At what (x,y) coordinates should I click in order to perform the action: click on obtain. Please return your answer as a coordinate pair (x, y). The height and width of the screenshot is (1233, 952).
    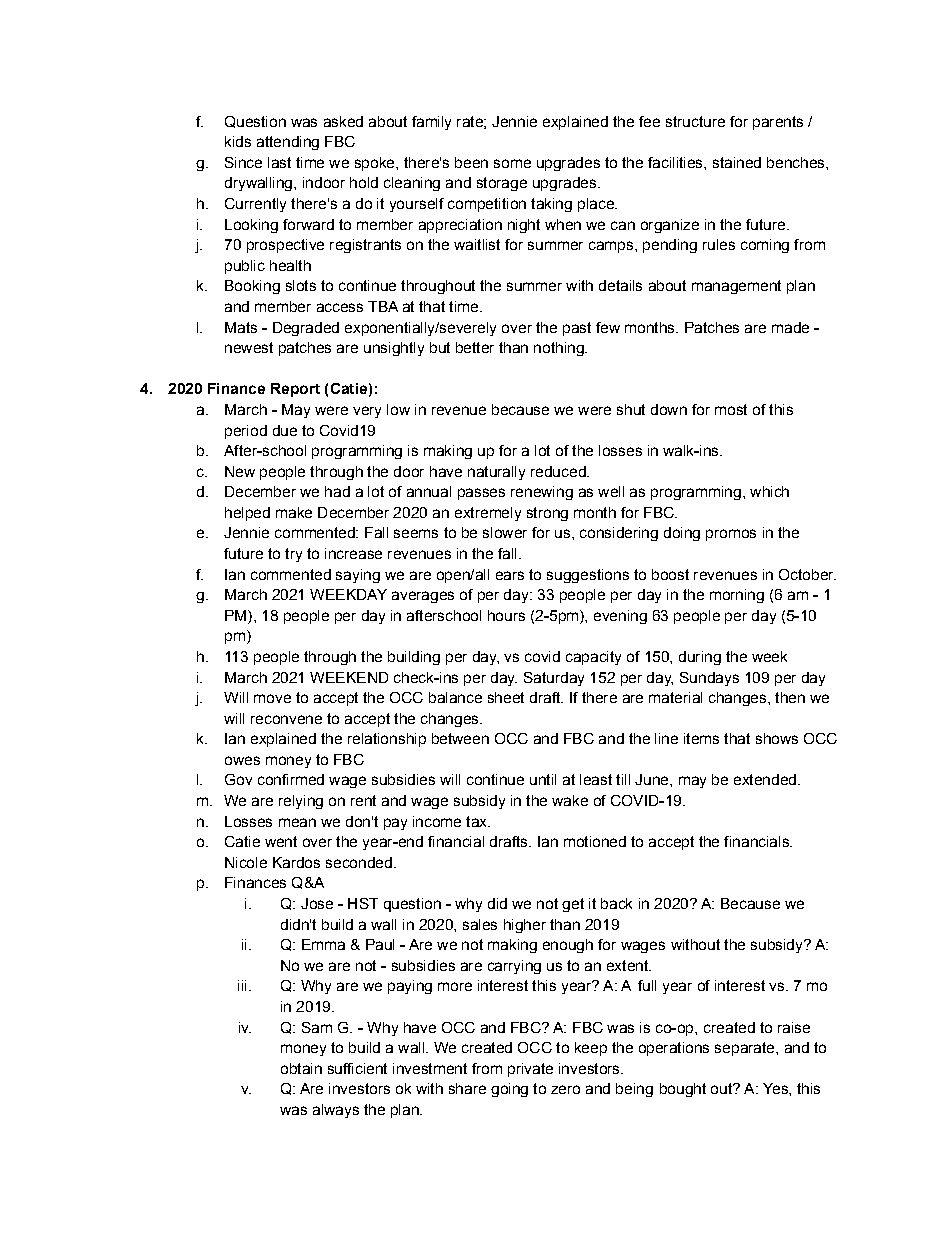
    Looking at the image, I should click on (301, 1068).
